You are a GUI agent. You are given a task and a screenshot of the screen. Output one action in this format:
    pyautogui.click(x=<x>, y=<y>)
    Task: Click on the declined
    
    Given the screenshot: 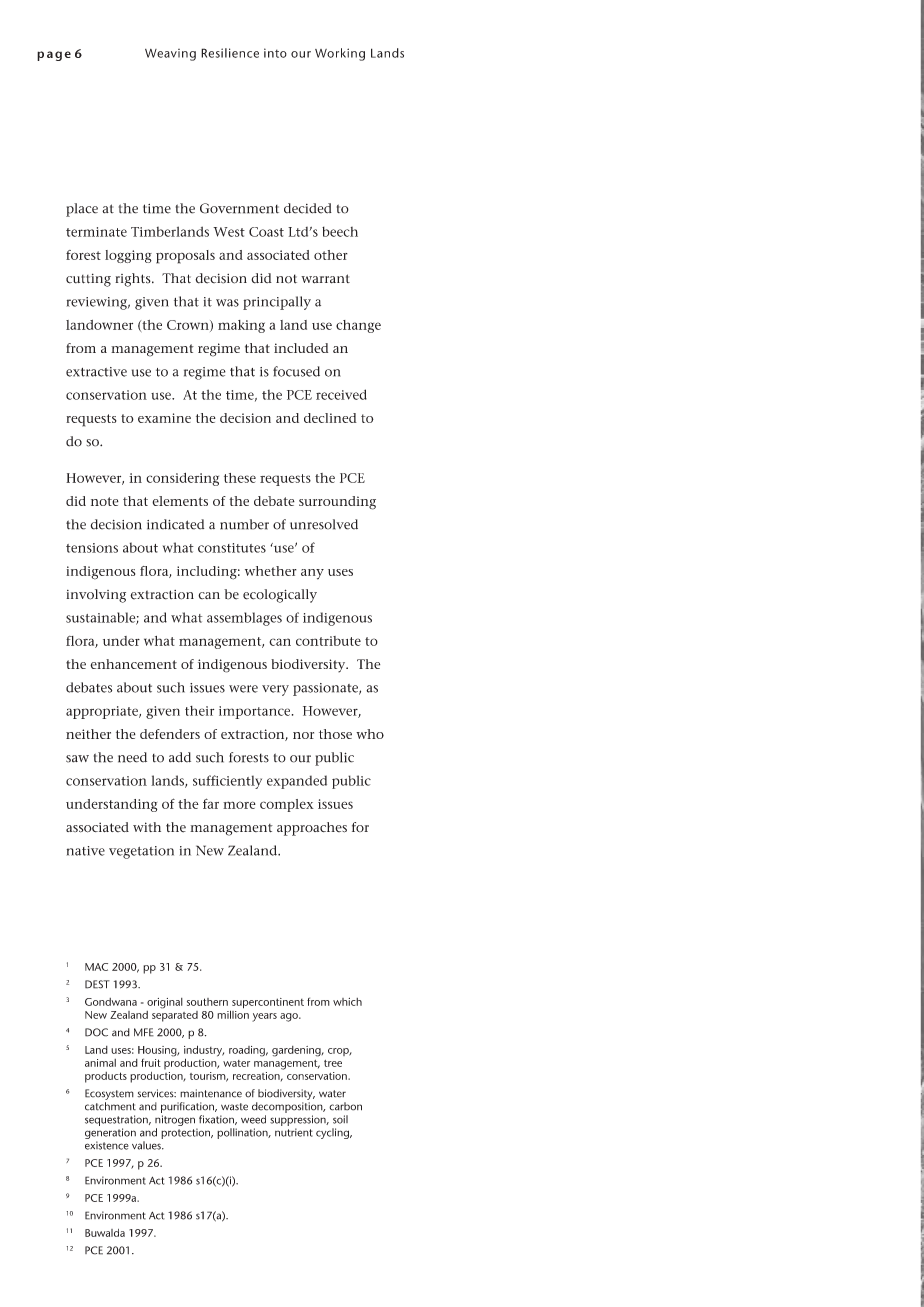 What is the action you would take?
    pyautogui.click(x=330, y=418)
